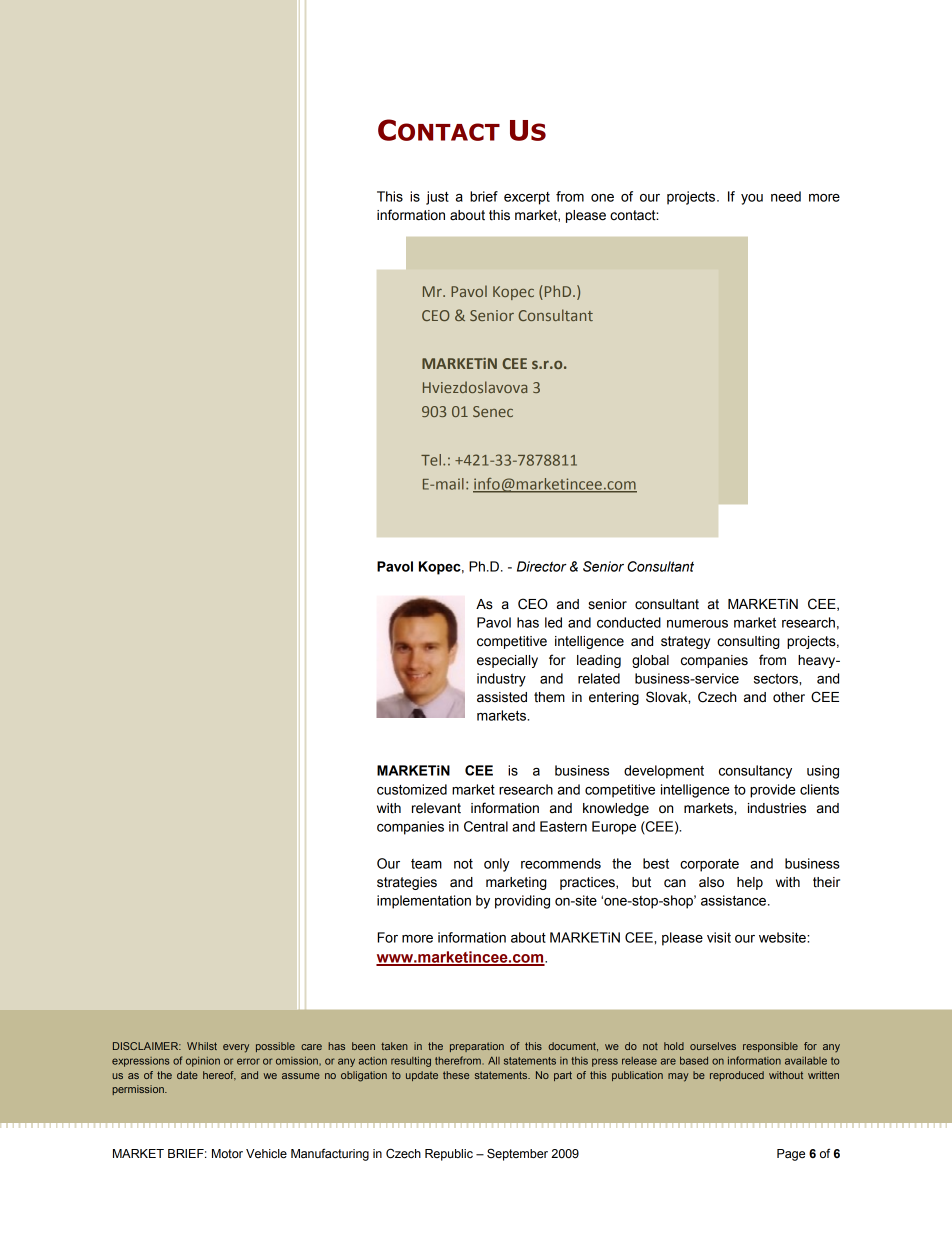  What do you see at coordinates (697, 624) in the image?
I see `numerous` at bounding box center [697, 624].
